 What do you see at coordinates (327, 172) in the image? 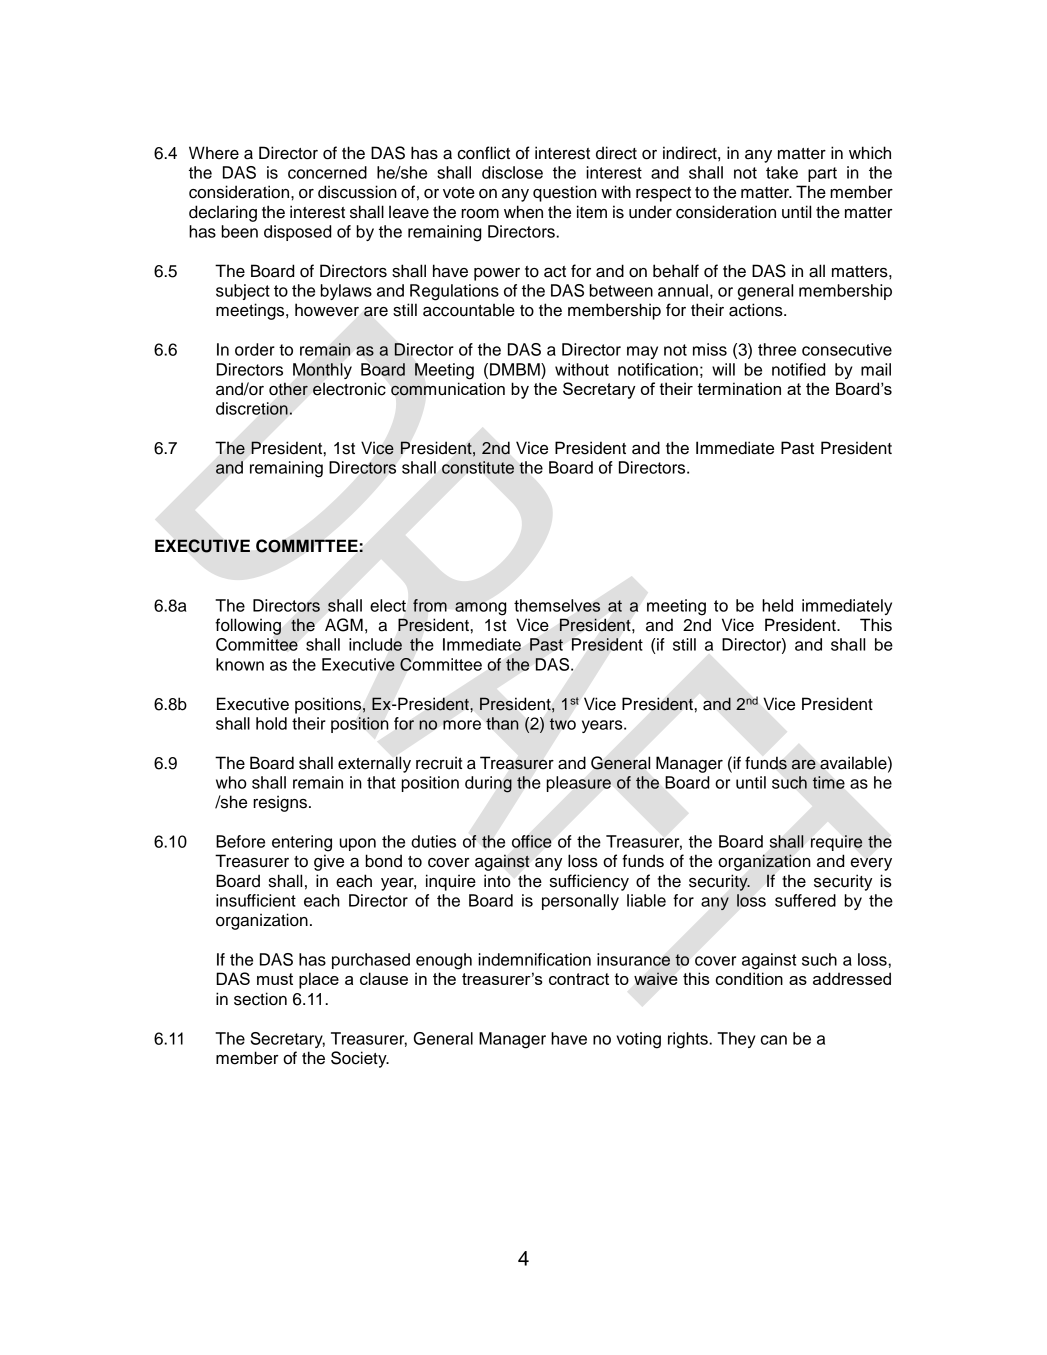
I see `concerned` at bounding box center [327, 172].
